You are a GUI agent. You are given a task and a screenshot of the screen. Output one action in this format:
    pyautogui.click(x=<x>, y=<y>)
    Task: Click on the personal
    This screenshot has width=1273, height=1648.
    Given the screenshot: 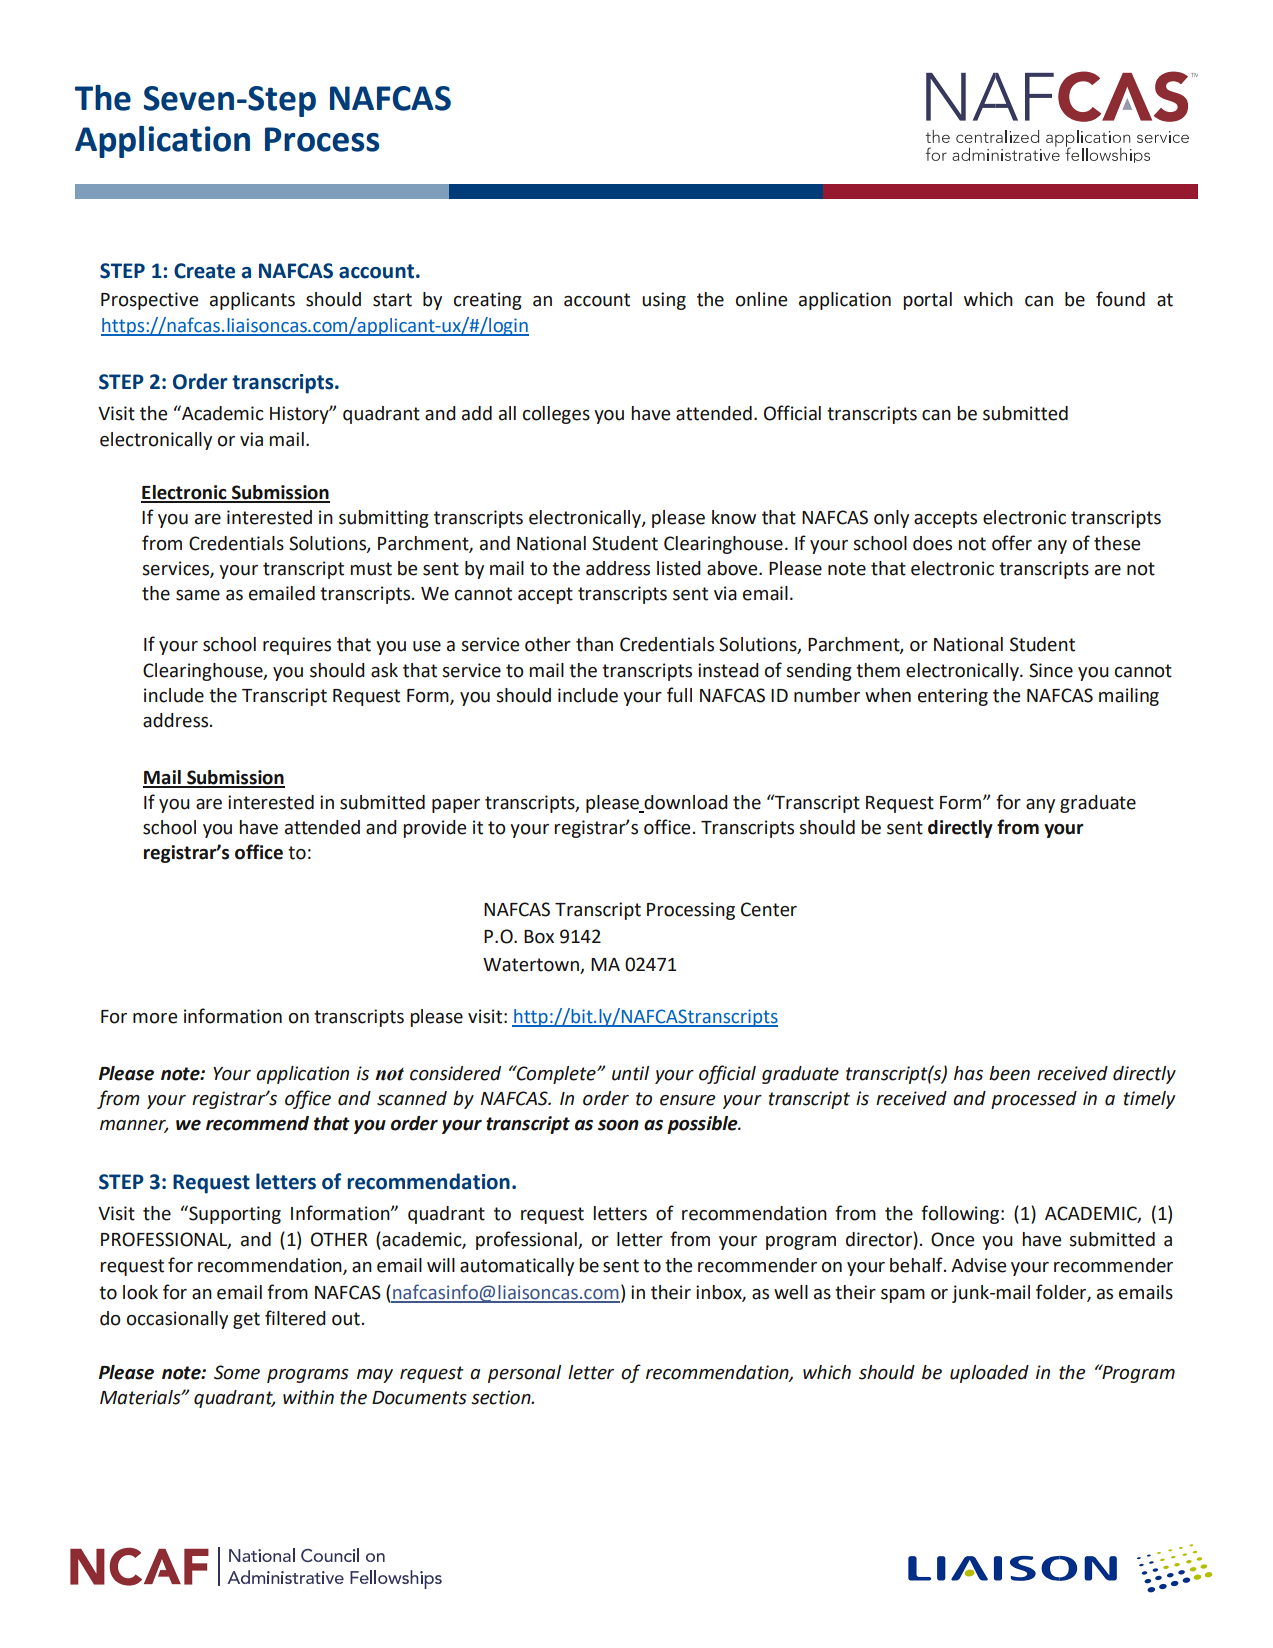 What is the action you would take?
    pyautogui.click(x=524, y=1374)
